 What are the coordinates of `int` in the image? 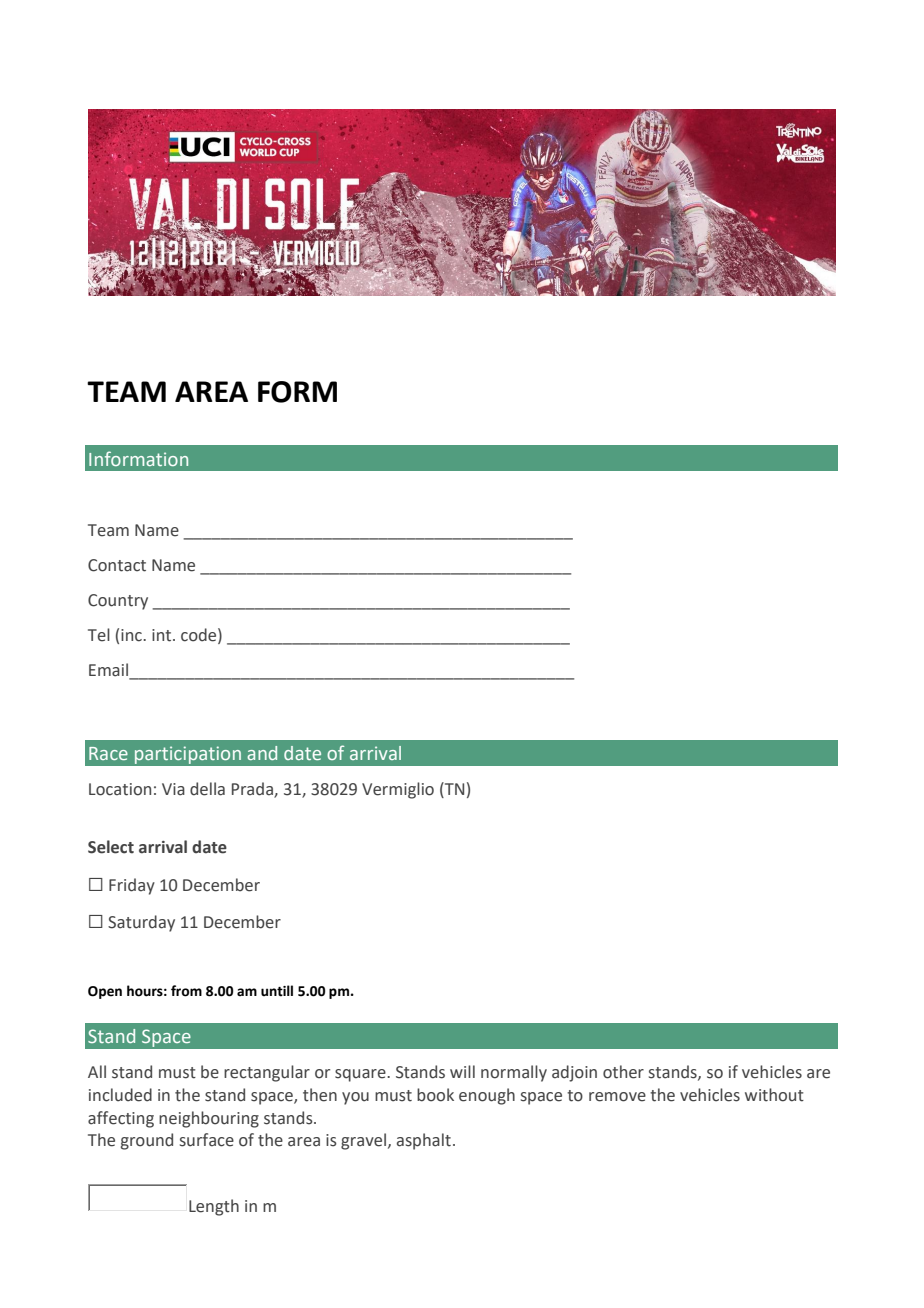 It's located at (161, 635).
